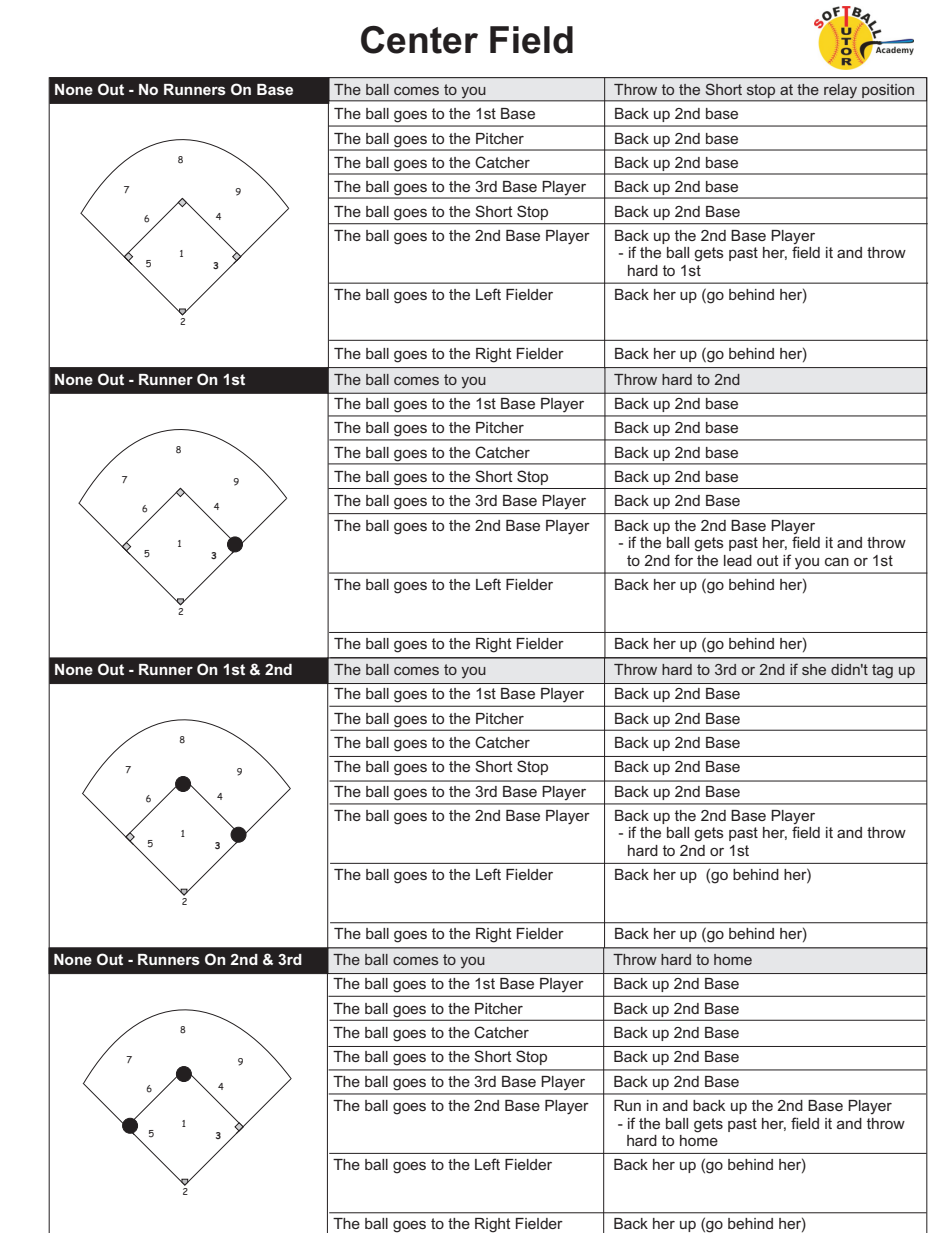 The image size is (952, 1233). Describe the element at coordinates (419, 40) in the screenshot. I see `Center` at that location.
